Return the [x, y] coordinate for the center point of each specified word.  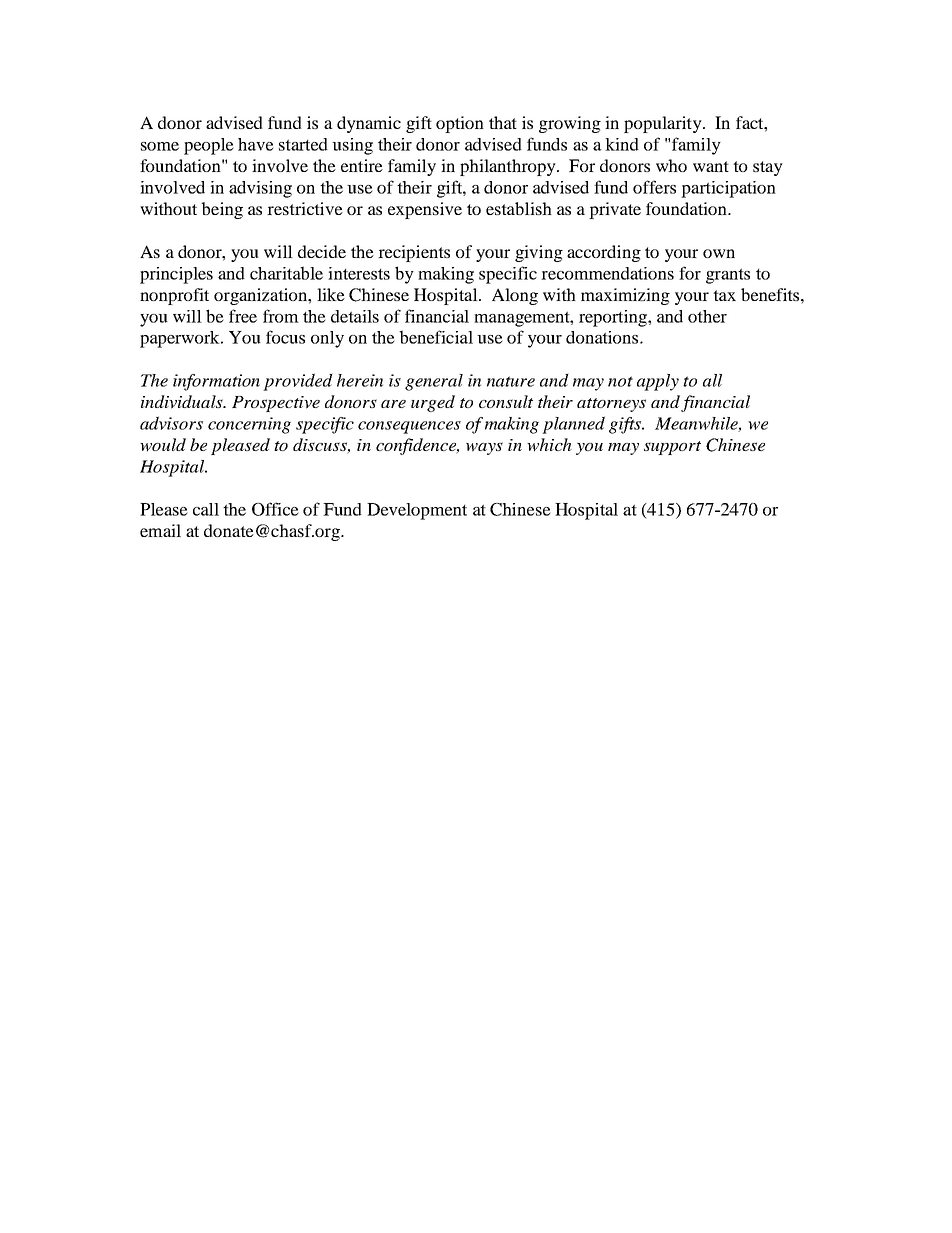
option [460, 124]
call [206, 509]
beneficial [436, 337]
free [243, 316]
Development [417, 511]
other [707, 316]
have [256, 144]
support [672, 448]
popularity [664, 124]
